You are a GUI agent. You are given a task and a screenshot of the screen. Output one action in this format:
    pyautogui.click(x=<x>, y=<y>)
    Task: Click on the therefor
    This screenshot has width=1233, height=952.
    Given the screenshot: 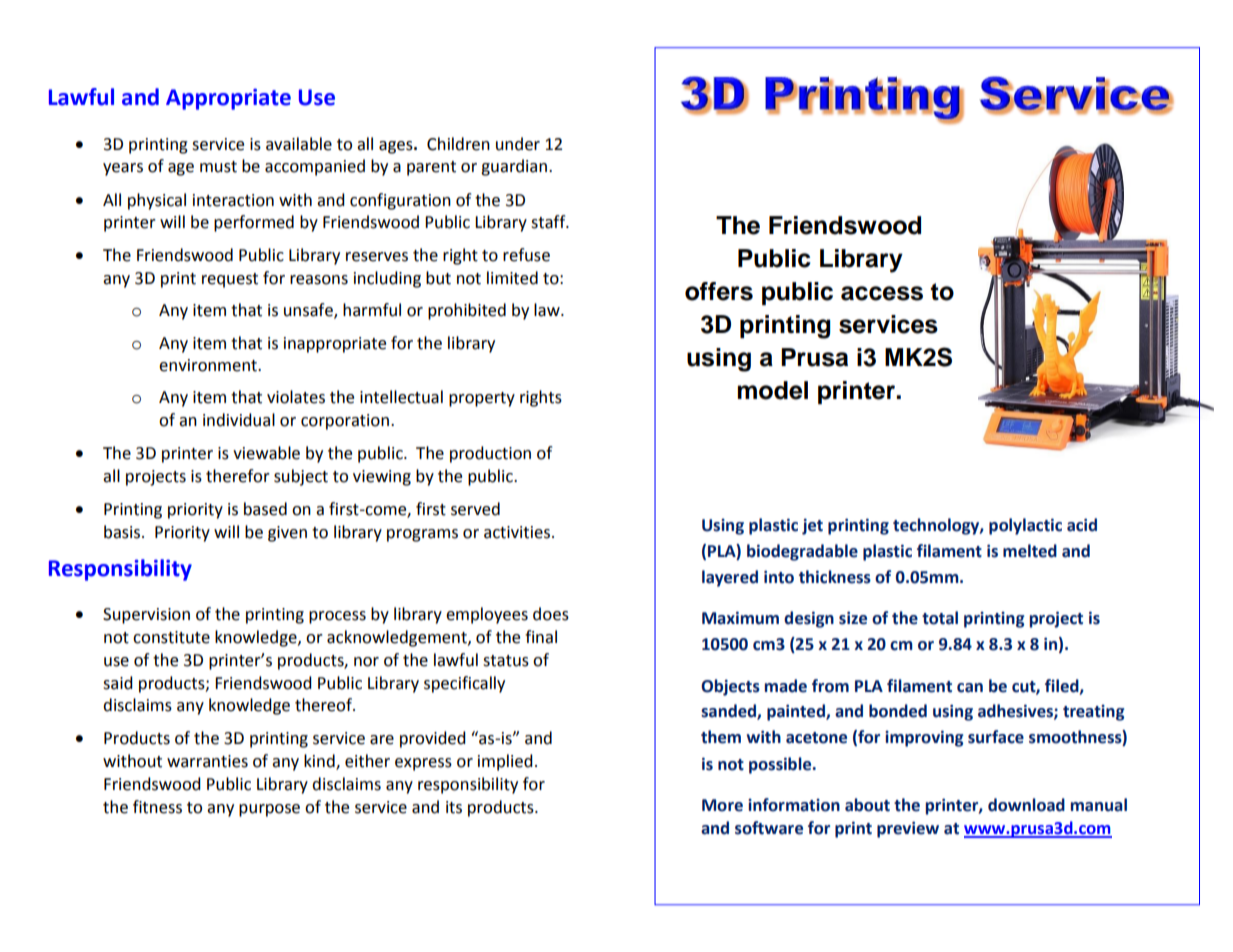 What is the action you would take?
    pyautogui.click(x=238, y=476)
